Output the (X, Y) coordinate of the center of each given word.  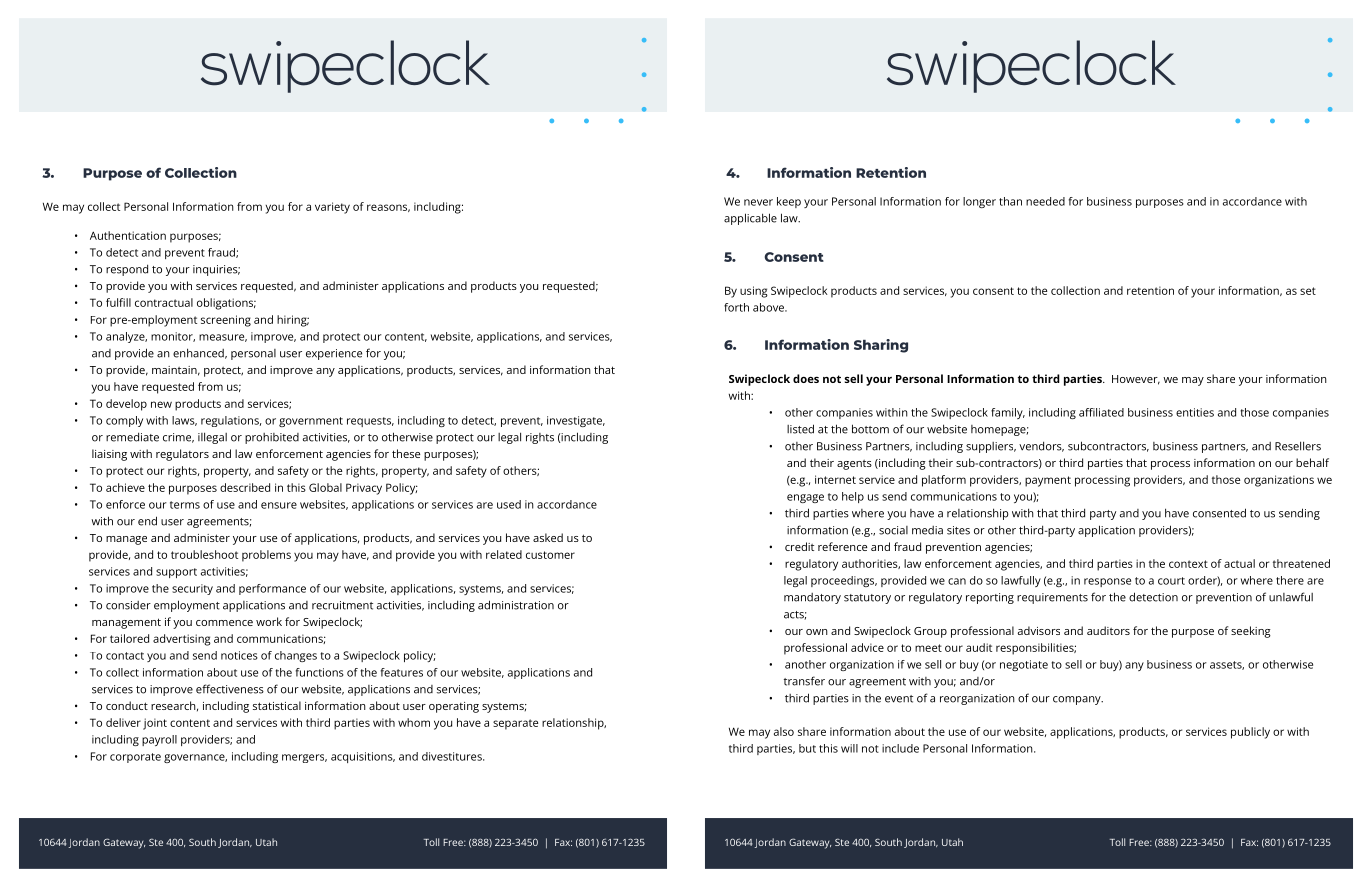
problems (266, 556)
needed (1045, 201)
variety (332, 208)
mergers (304, 758)
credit (799, 546)
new (161, 404)
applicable (750, 219)
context (1188, 564)
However (1136, 380)
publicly (1250, 733)
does (806, 378)
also (784, 731)
